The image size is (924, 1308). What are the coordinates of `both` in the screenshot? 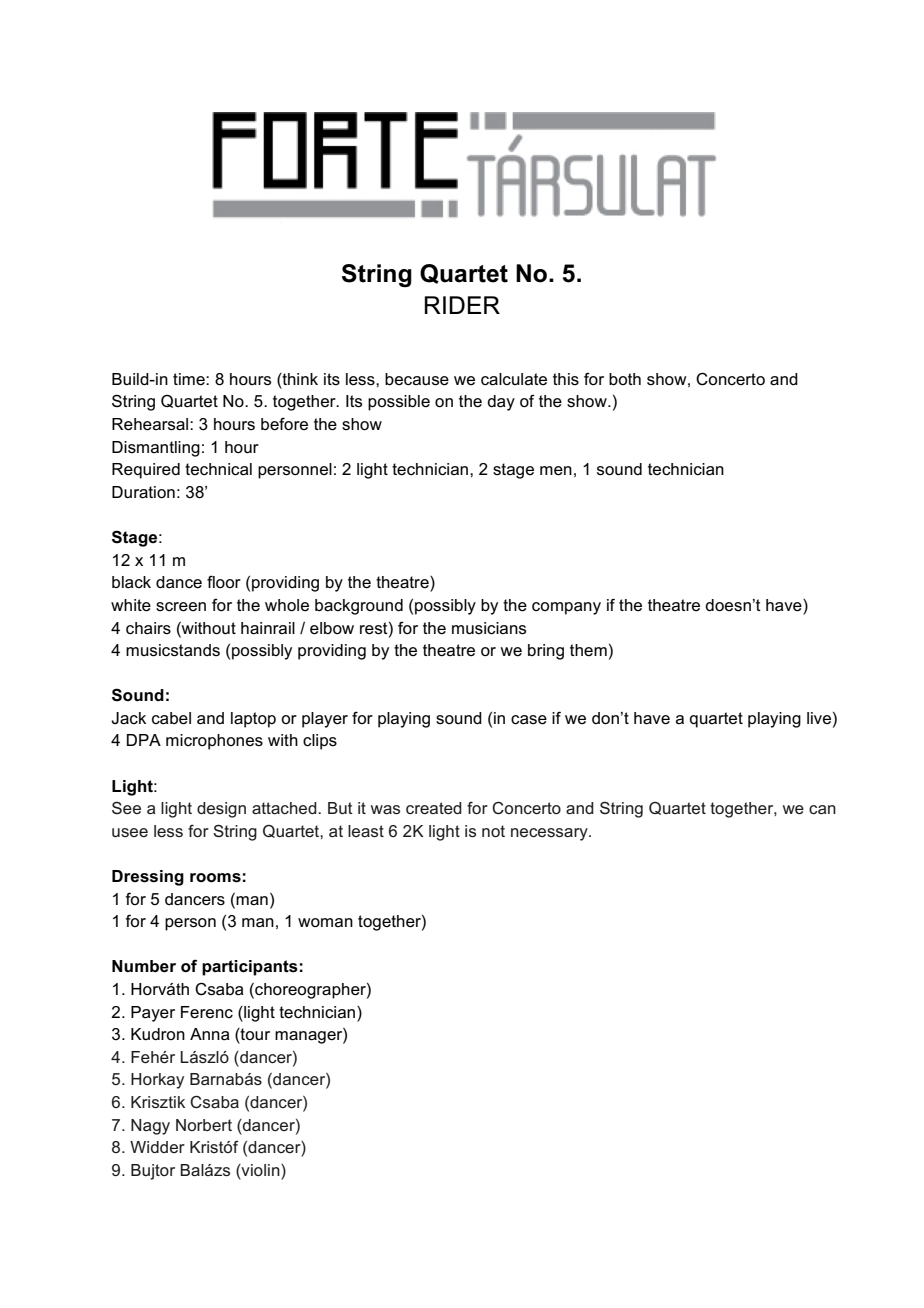 It's located at (625, 379).
